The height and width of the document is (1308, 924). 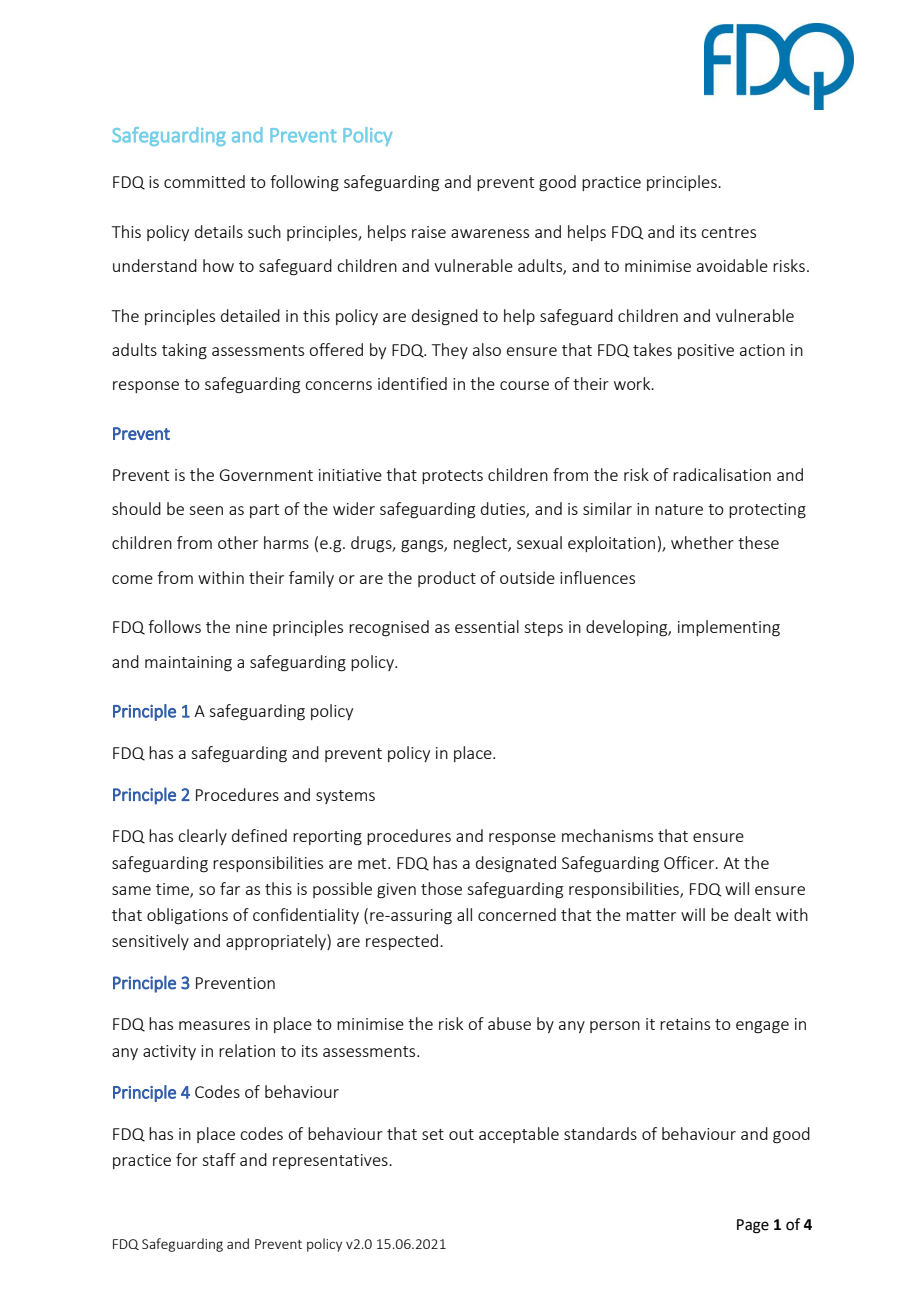 What do you see at coordinates (214, 1025) in the document?
I see `measures` at bounding box center [214, 1025].
